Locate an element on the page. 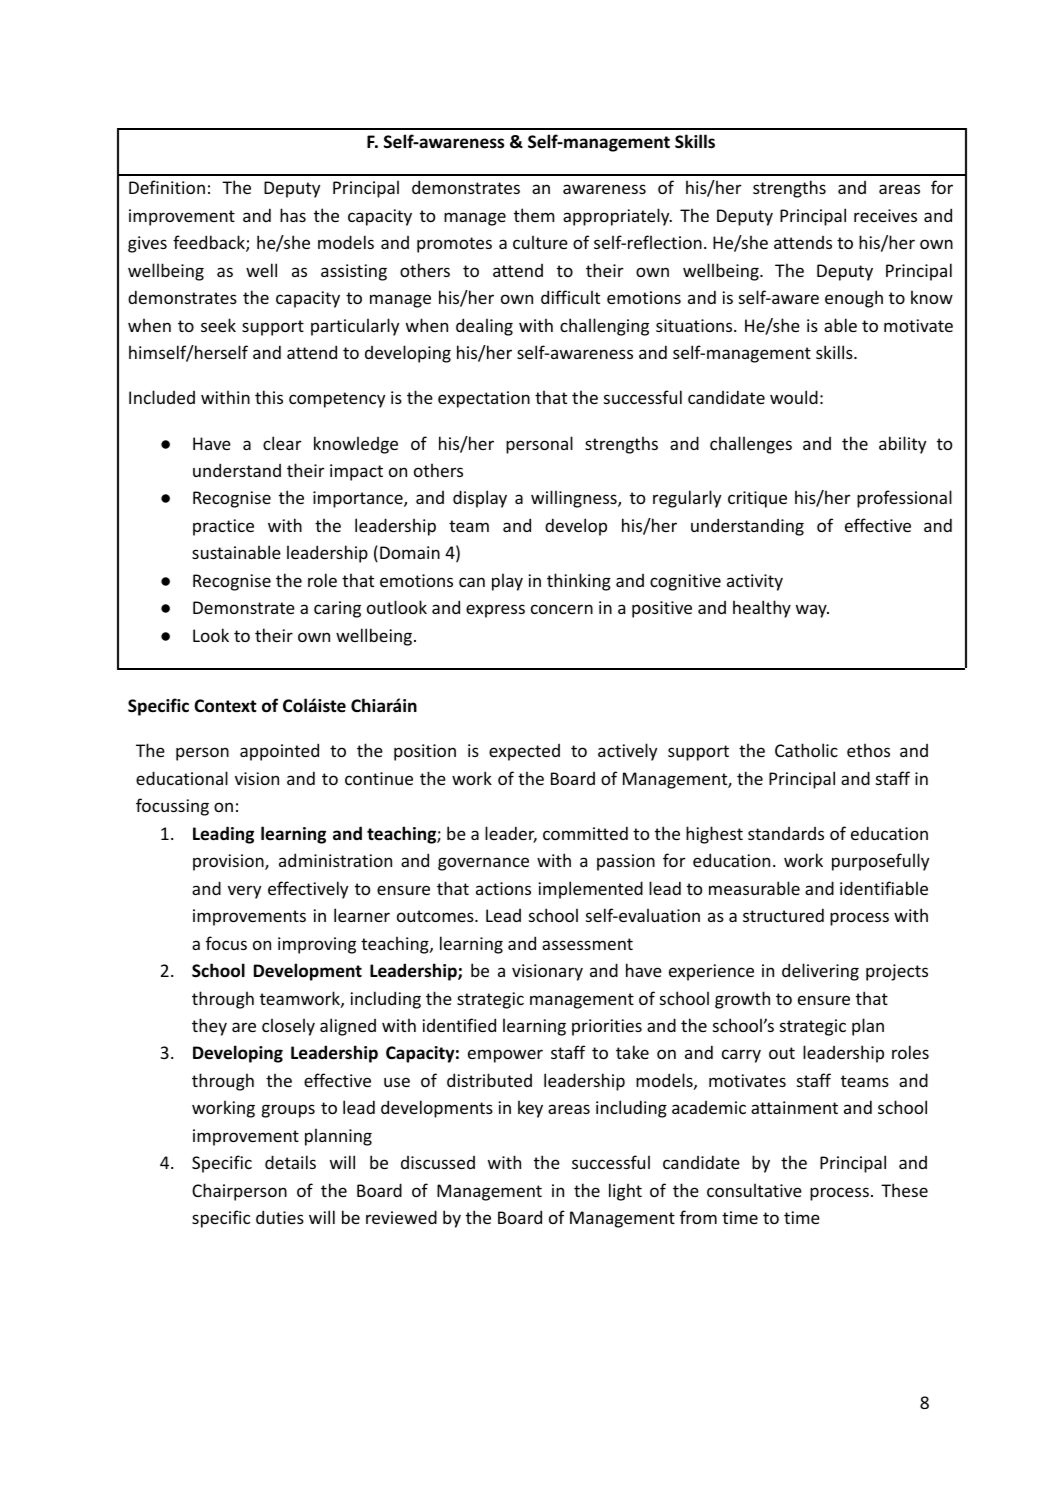 This image has height=1497, width=1059. expected is located at coordinates (524, 752).
